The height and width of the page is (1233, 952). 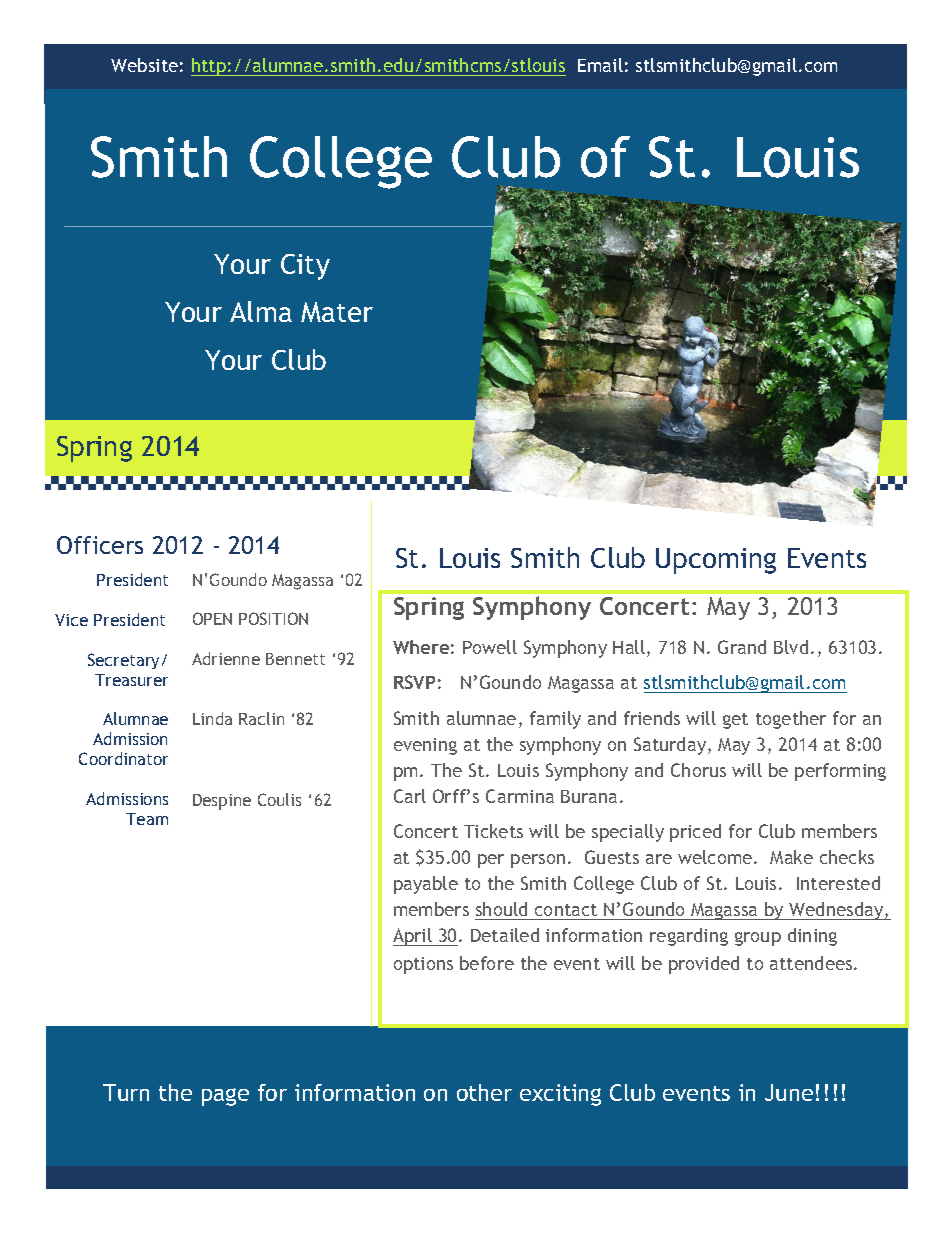 What do you see at coordinates (484, 1092) in the page?
I see `other` at bounding box center [484, 1092].
